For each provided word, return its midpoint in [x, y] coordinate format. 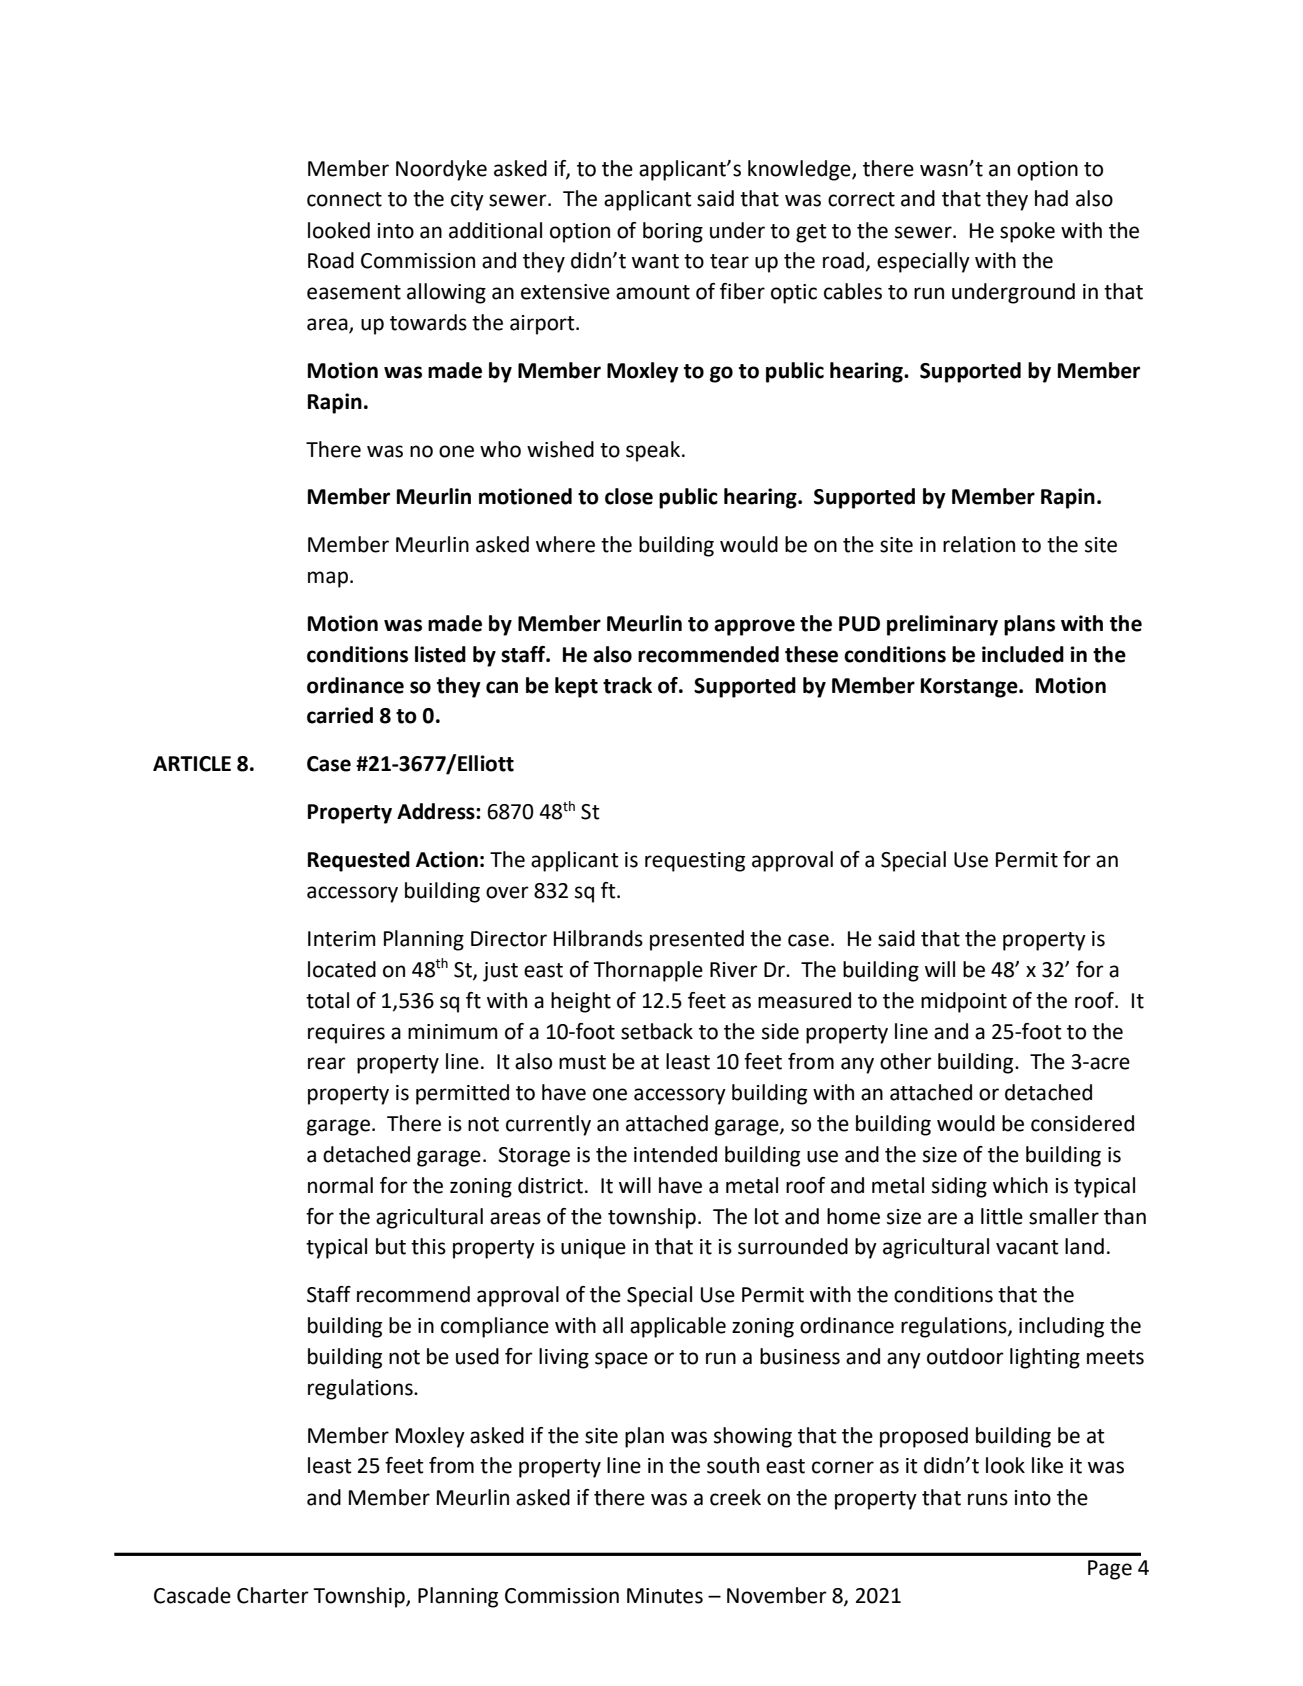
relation [979, 544]
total [327, 1000]
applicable [678, 1327]
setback [657, 1031]
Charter [273, 1595]
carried [340, 715]
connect [344, 199]
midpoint [964, 1002]
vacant [1027, 1247]
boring [673, 232]
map [328, 579]
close [629, 496]
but [391, 1246]
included [1023, 654]
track [627, 685]
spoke [1027, 232]
